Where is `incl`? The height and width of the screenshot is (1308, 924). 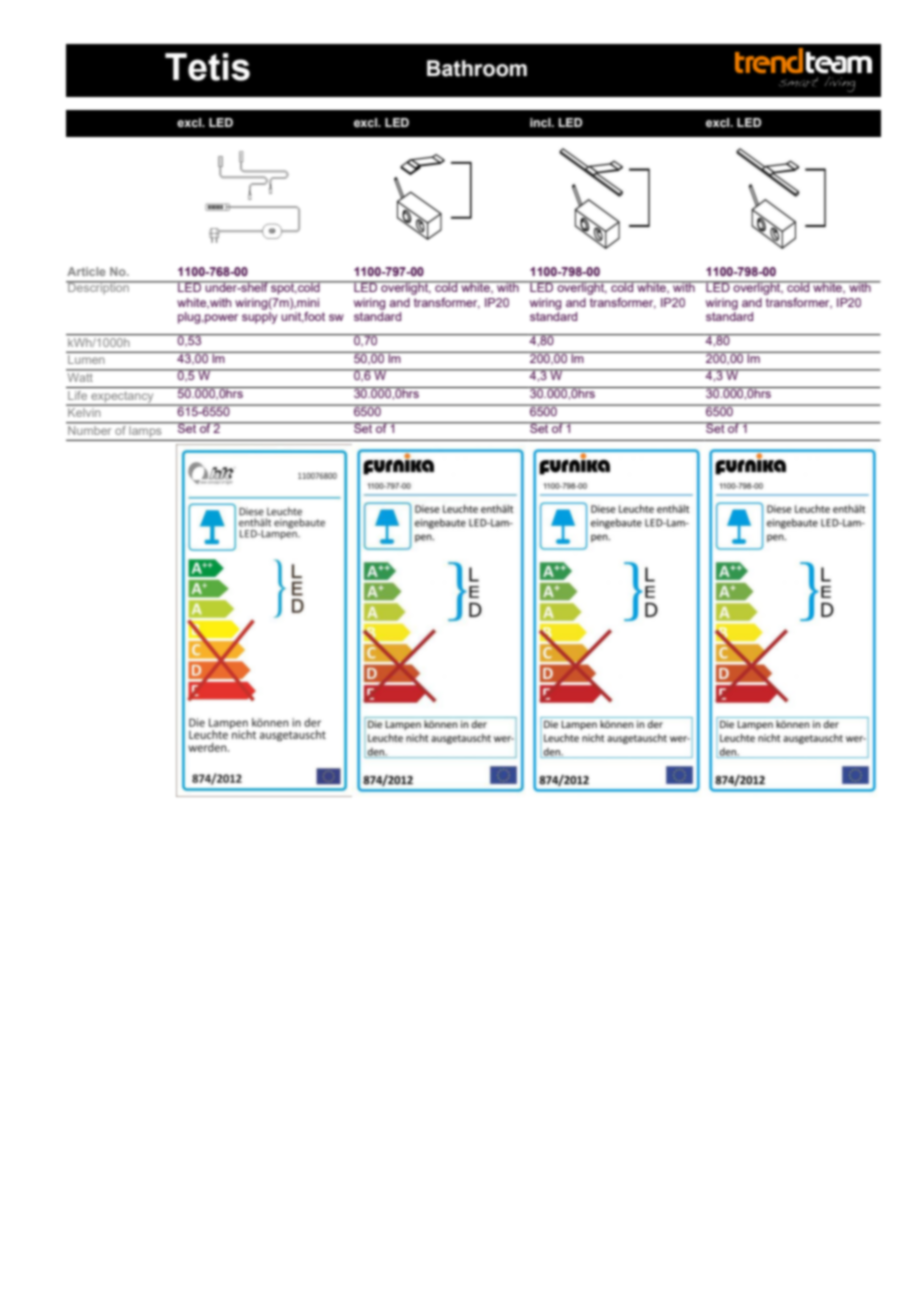 incl is located at coordinates (541, 122).
